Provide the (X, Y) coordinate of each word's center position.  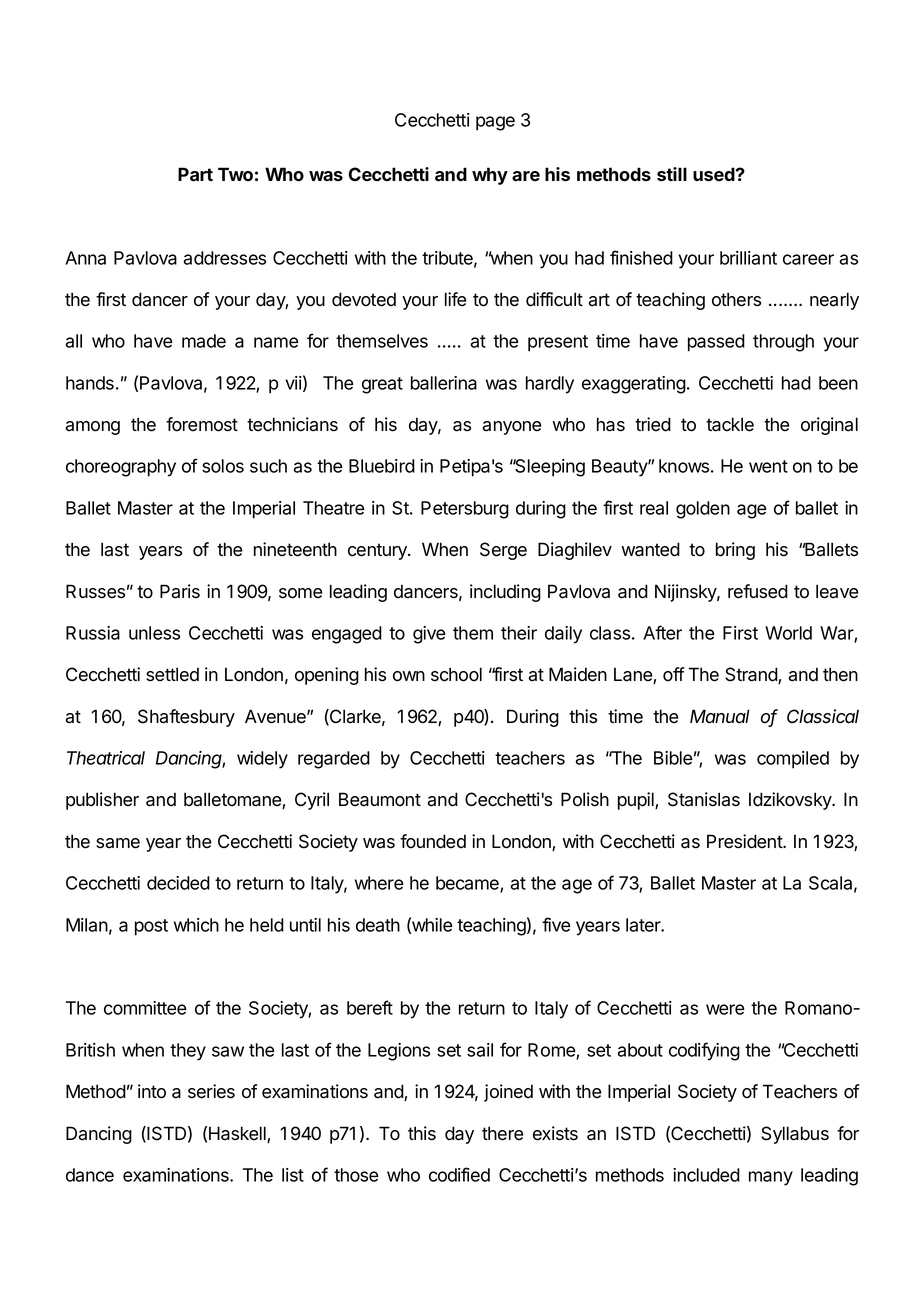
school (456, 674)
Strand (752, 675)
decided (178, 883)
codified (459, 1174)
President (745, 841)
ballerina (444, 383)
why (490, 176)
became (468, 884)
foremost (202, 424)
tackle (730, 424)
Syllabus (795, 1135)
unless (154, 633)
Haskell (238, 1134)
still (672, 174)
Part (195, 174)
